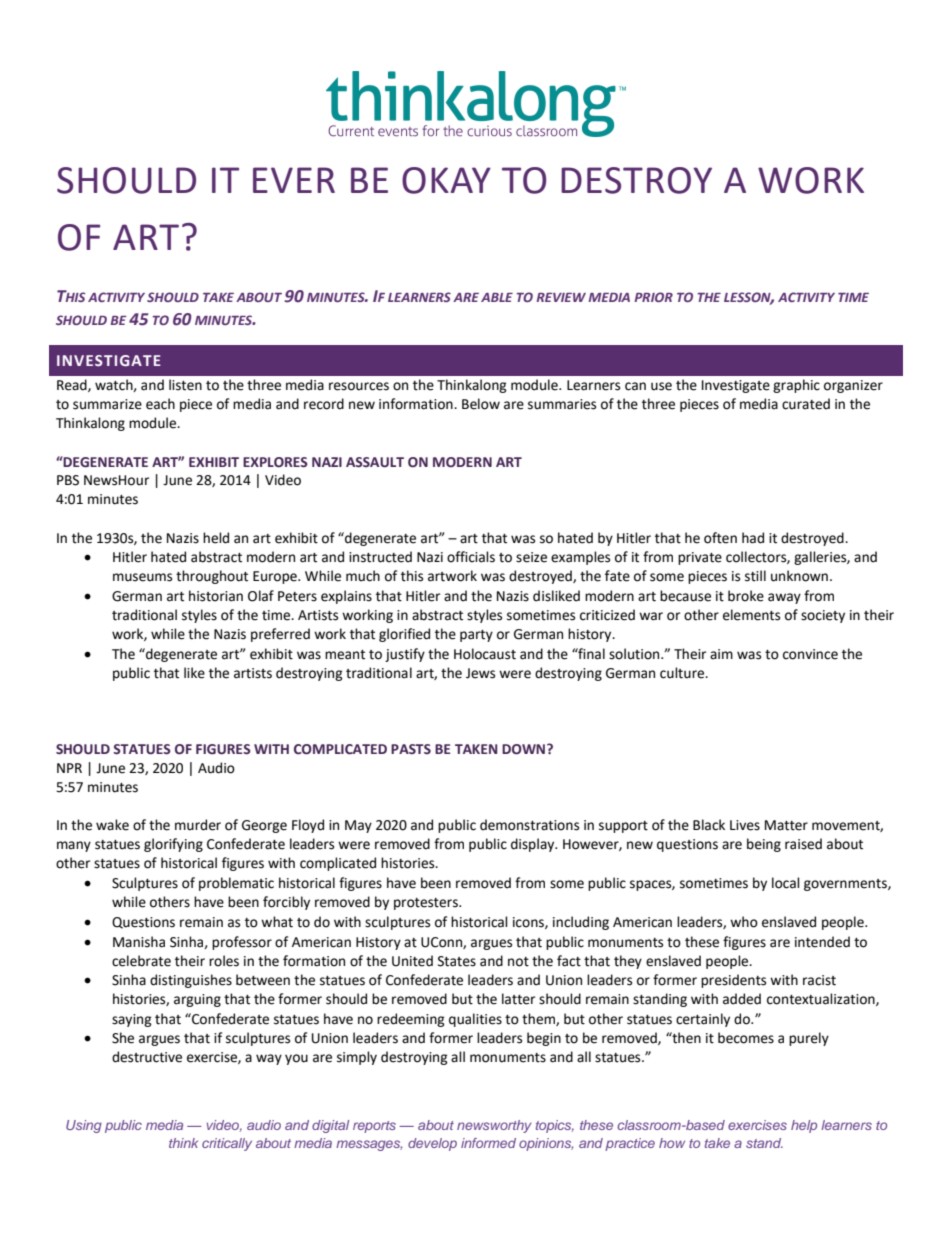  Describe the element at coordinates (446, 180) in the page. I see `OKAY` at that location.
